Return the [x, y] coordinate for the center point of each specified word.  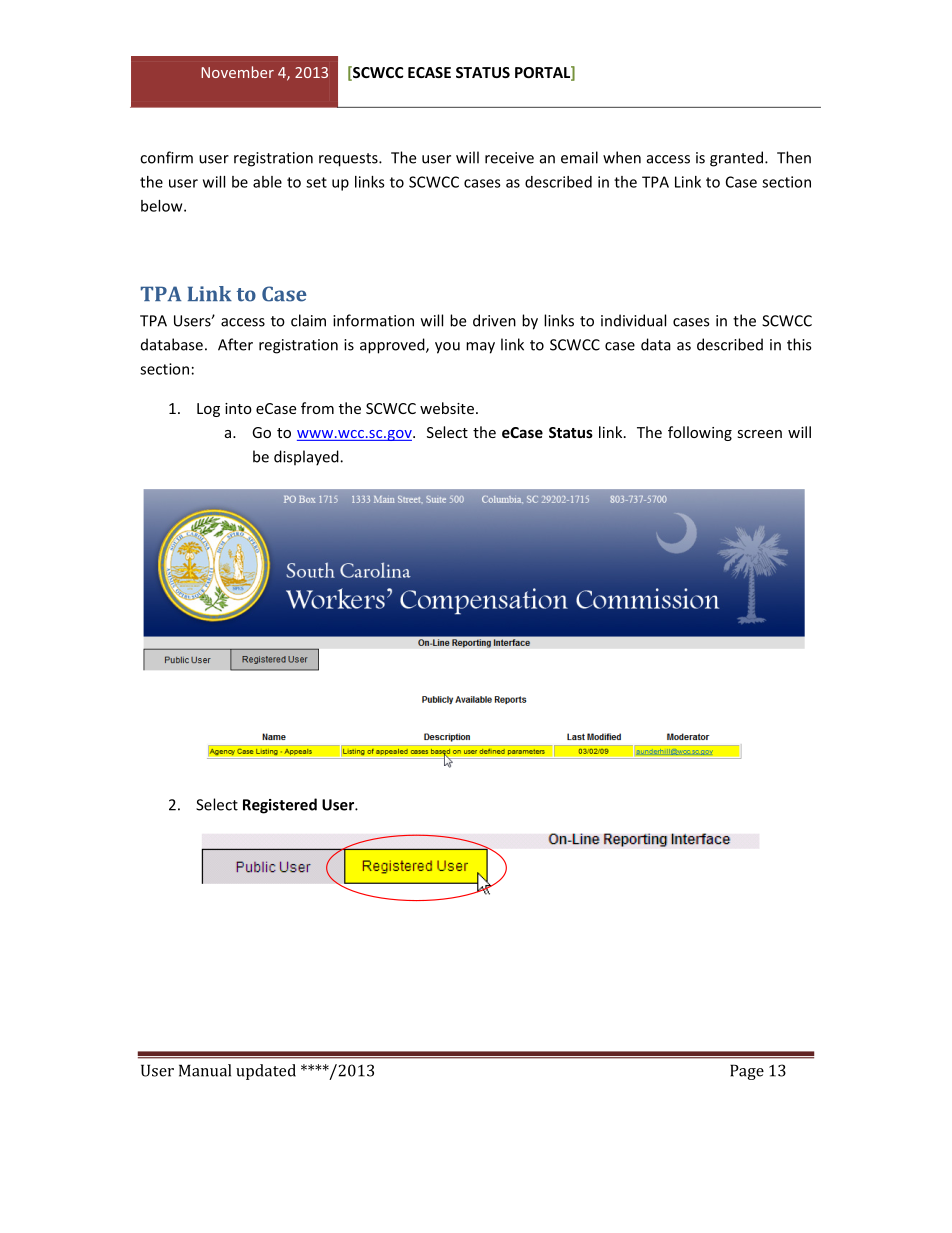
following [700, 433]
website [447, 408]
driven [494, 320]
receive [509, 158]
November [237, 72]
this [799, 344]
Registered [280, 806]
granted [736, 159]
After [235, 344]
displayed [307, 458]
